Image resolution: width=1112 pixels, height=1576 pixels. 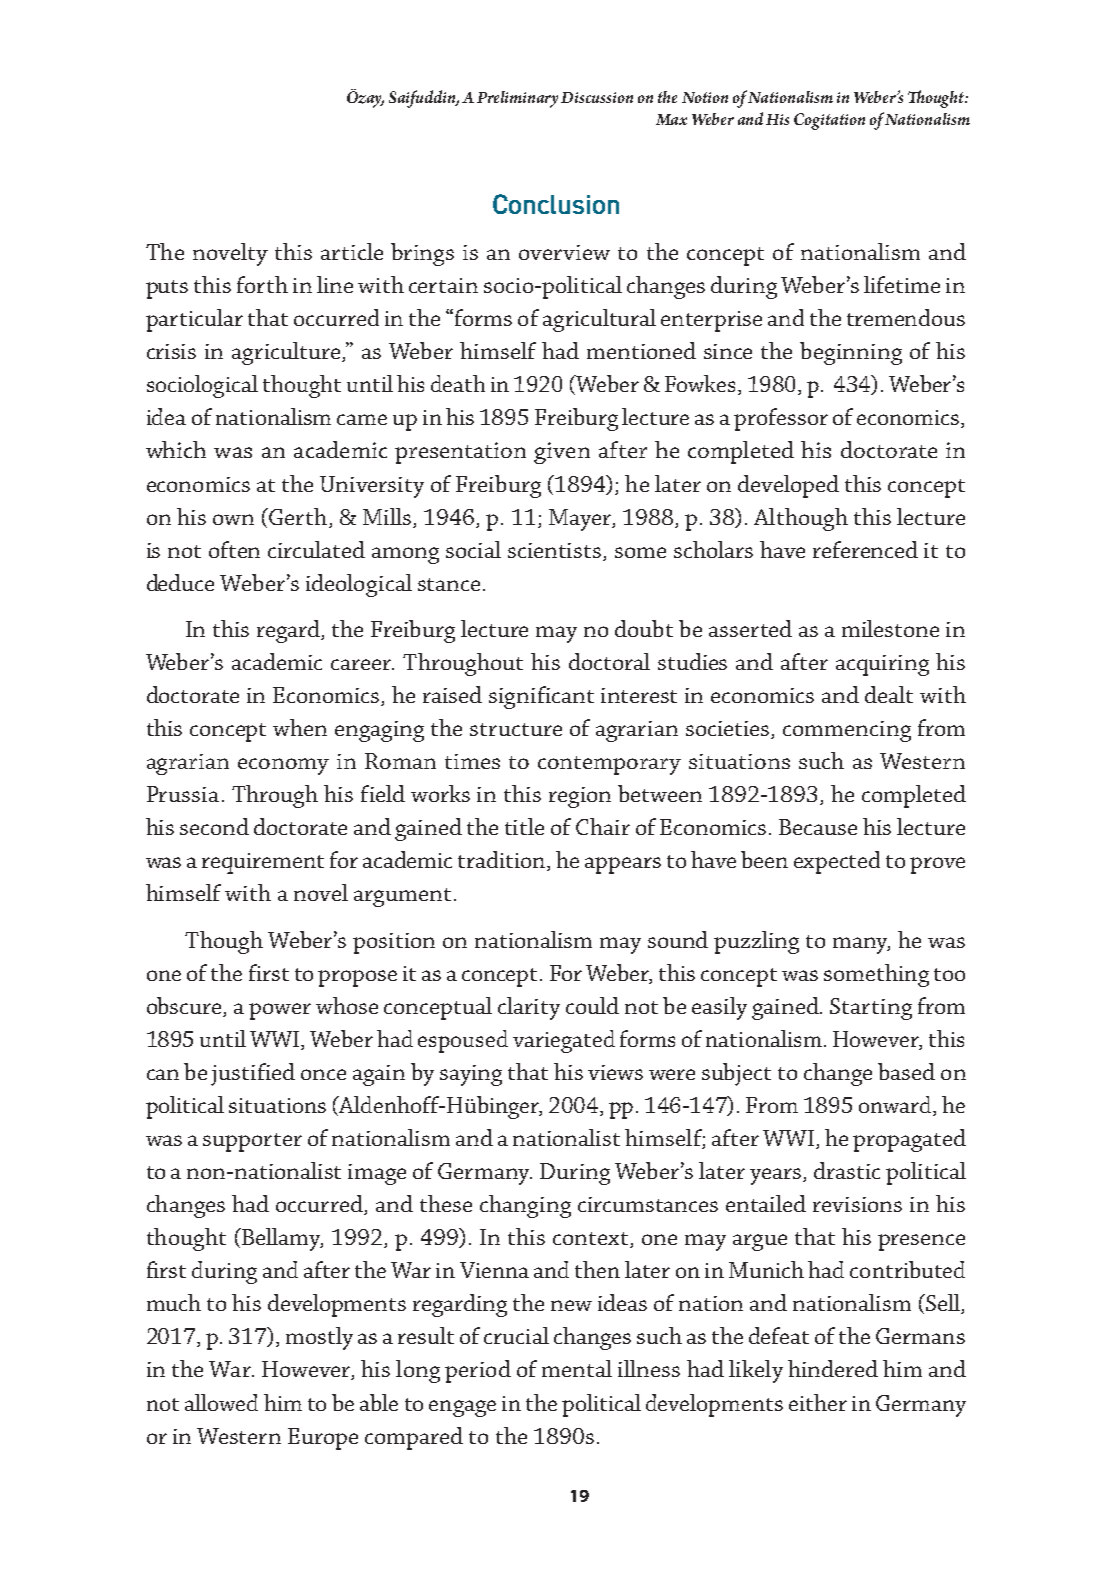 What do you see at coordinates (564, 1041) in the page?
I see `variegated` at bounding box center [564, 1041].
